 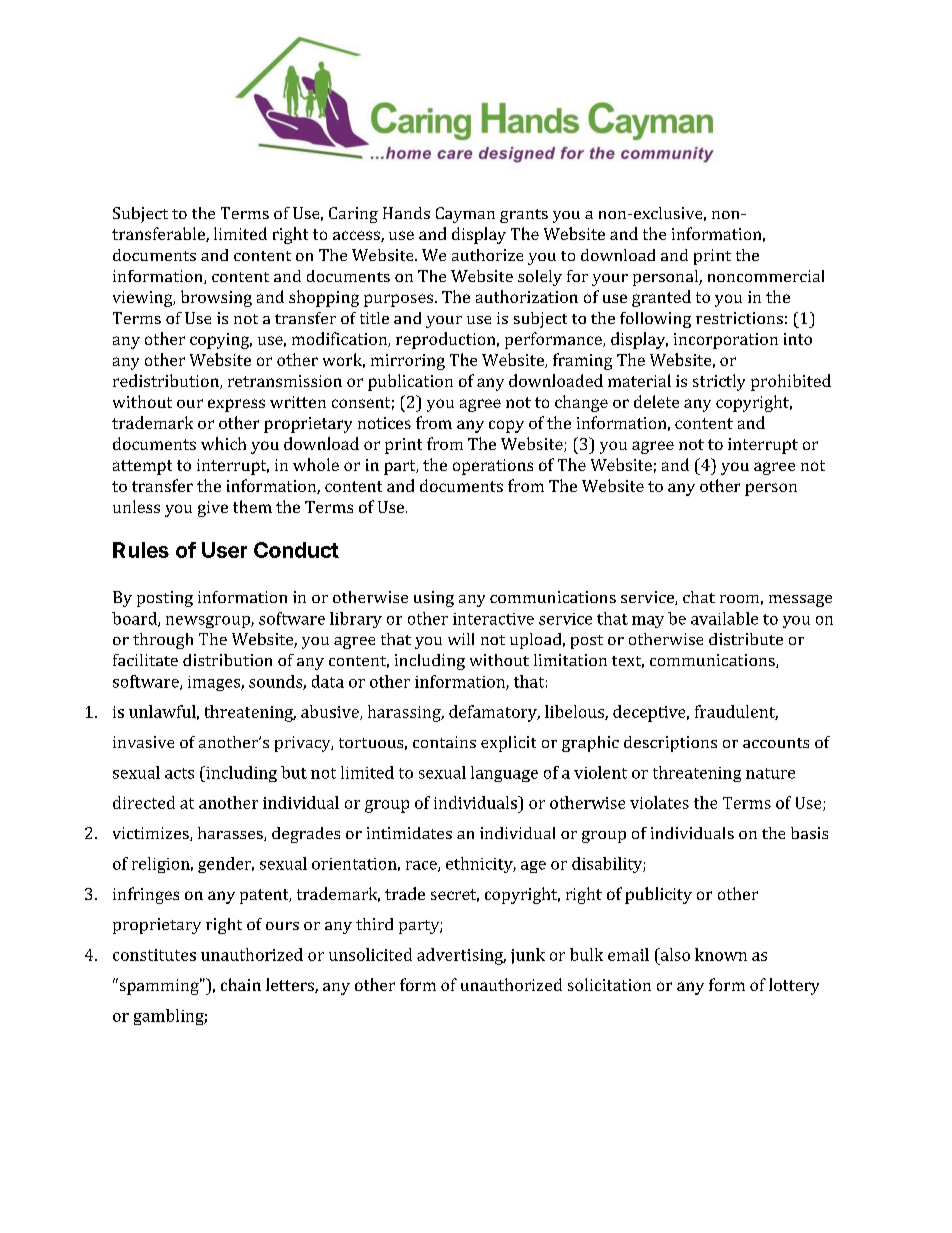 I want to click on junk, so click(x=528, y=956).
